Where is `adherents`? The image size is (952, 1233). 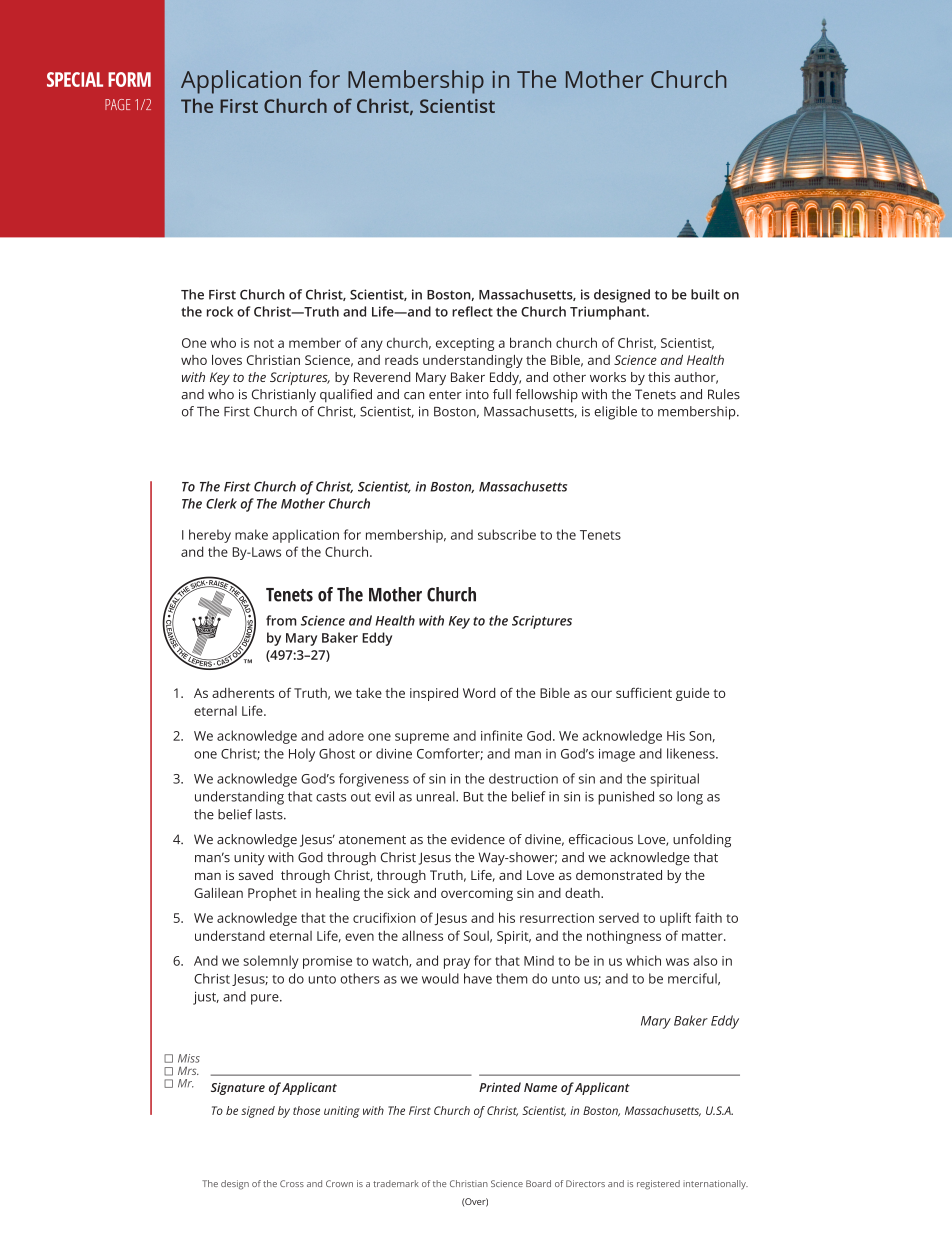 adherents is located at coordinates (243, 693).
